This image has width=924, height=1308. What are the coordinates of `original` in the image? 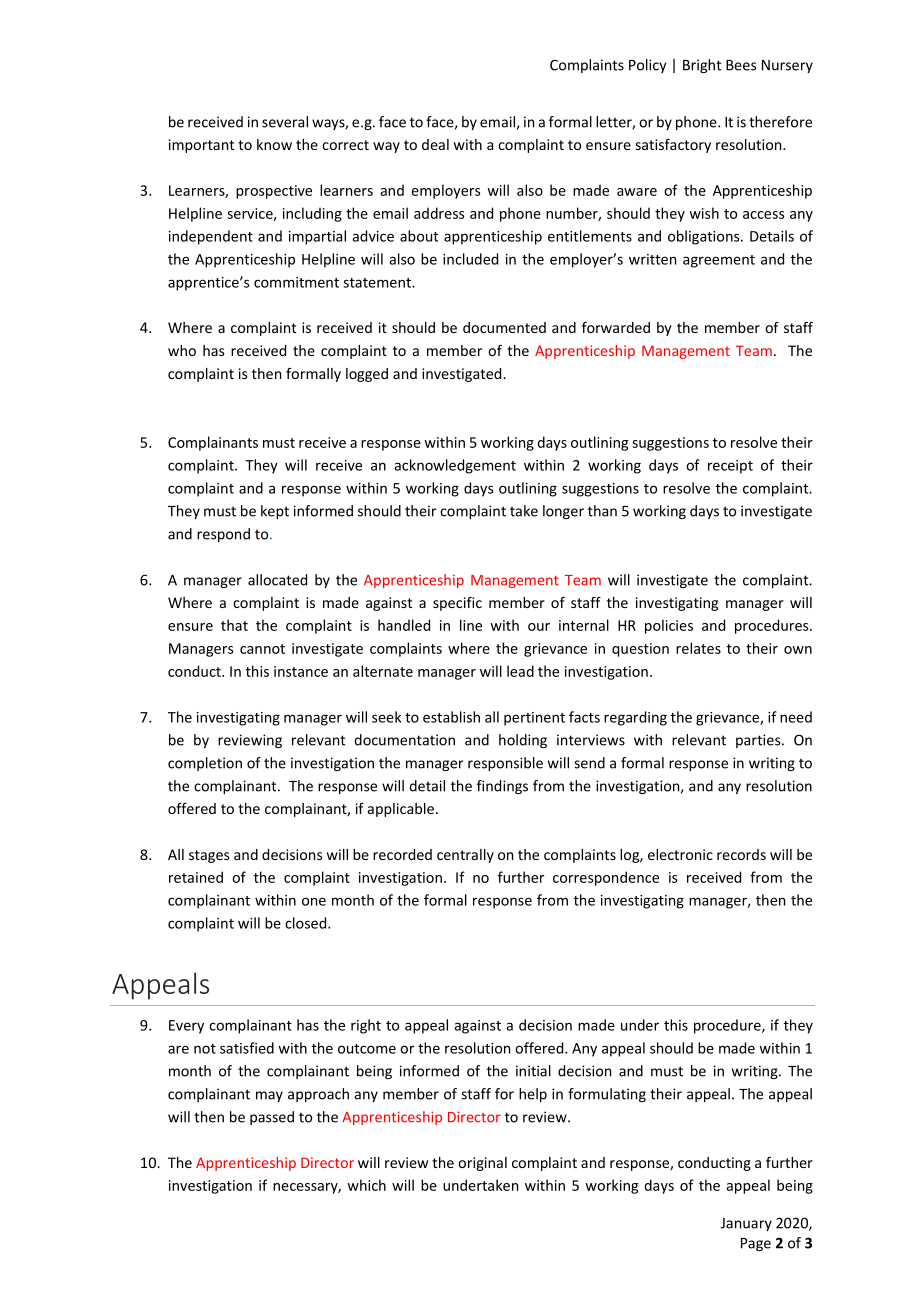 It's located at (482, 1164).
